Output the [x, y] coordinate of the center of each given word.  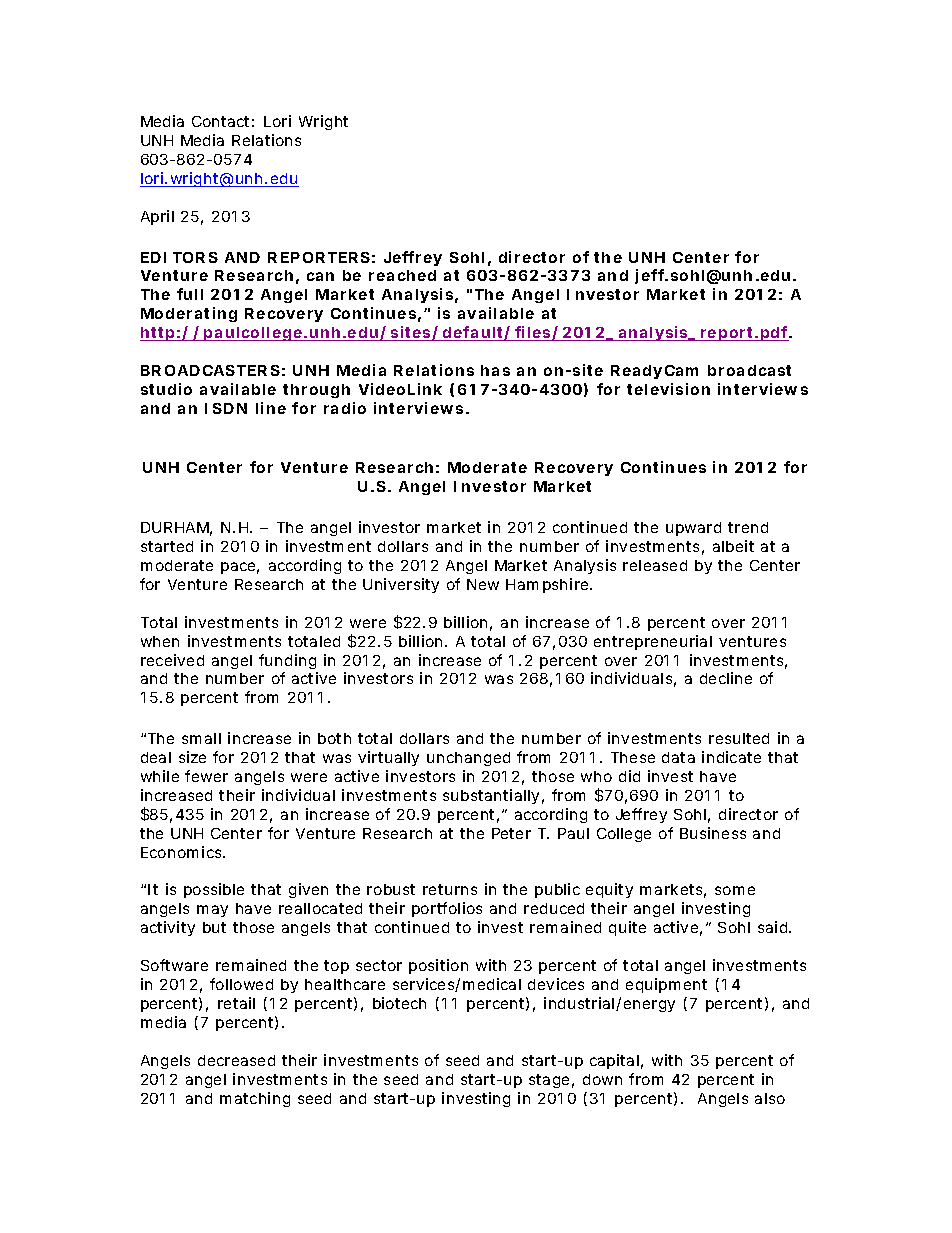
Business [713, 833]
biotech [399, 1003]
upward [693, 529]
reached [402, 275]
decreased [236, 1060]
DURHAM [176, 529]
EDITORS [179, 257]
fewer [206, 776]
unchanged [468, 759]
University [401, 585]
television [668, 389]
